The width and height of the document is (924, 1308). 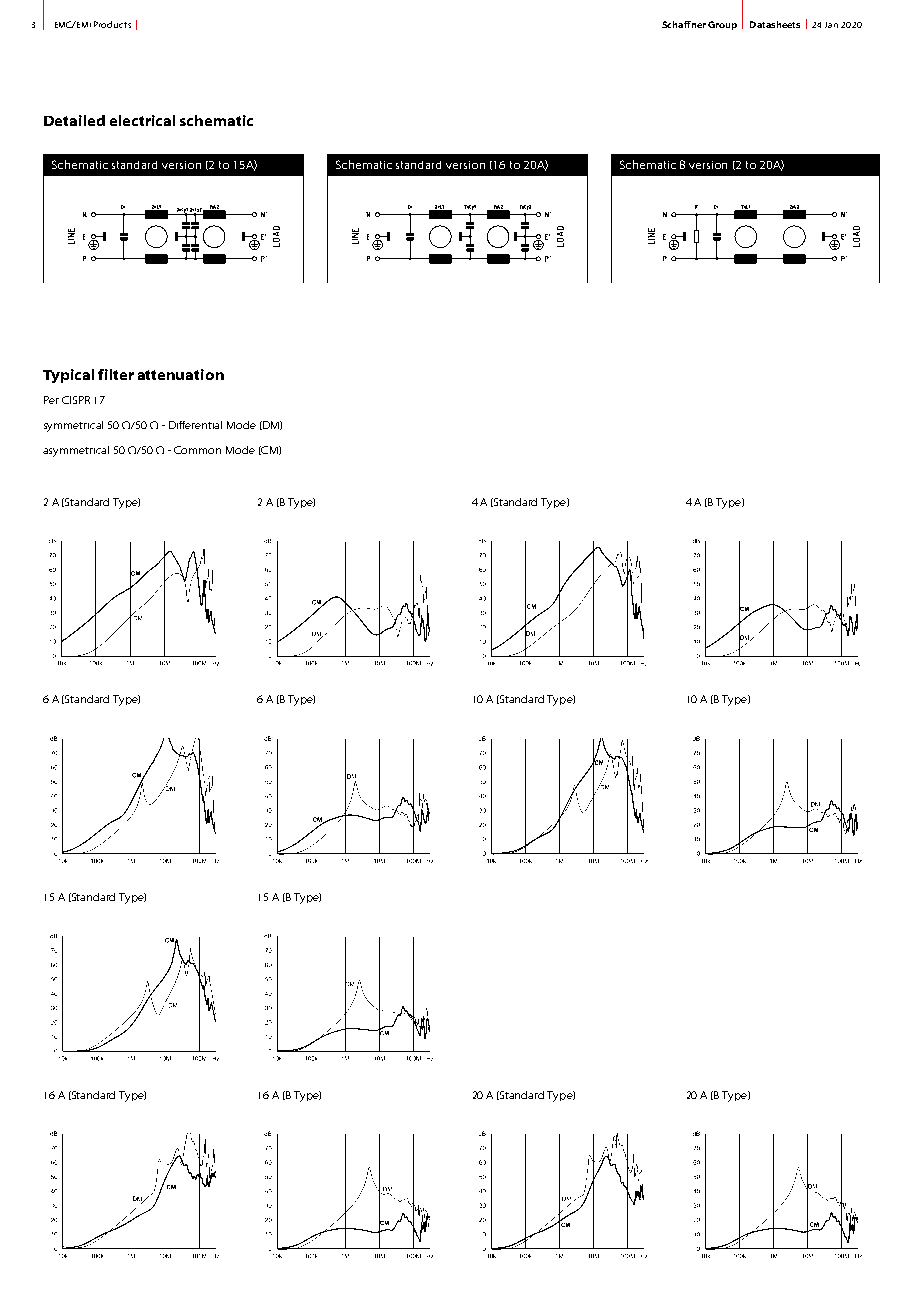 What do you see at coordinates (181, 374) in the document?
I see `attenuation` at bounding box center [181, 374].
